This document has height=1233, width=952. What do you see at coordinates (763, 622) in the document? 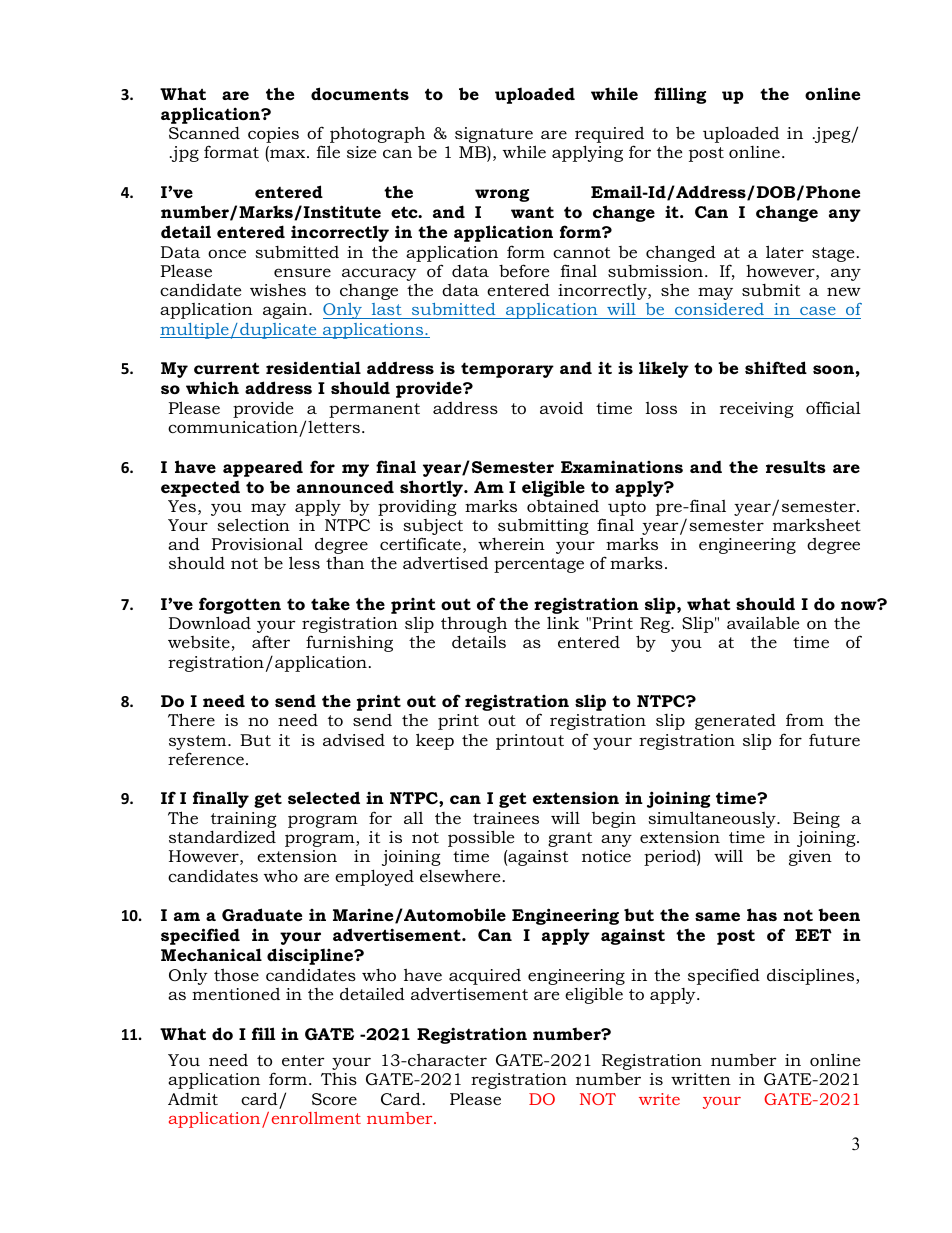
I see `available` at bounding box center [763, 622].
